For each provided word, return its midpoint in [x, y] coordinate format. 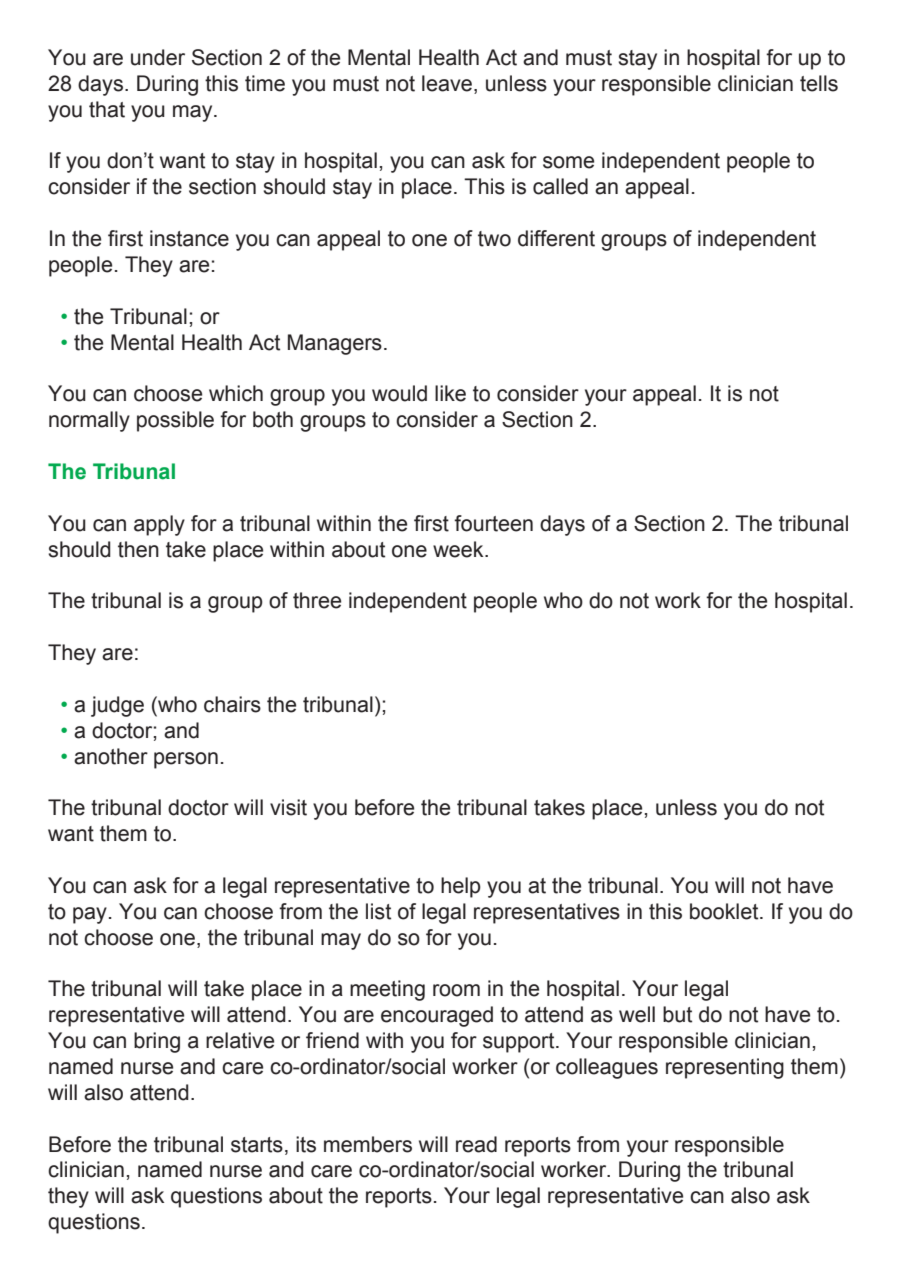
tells [819, 83]
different [556, 238]
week [459, 549]
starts [257, 1145]
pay [90, 915]
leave [447, 83]
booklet [725, 911]
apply [159, 525]
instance [189, 238]
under [158, 57]
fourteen [493, 523]
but [677, 1014]
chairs [232, 704]
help [461, 887]
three [317, 600]
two [494, 239]
